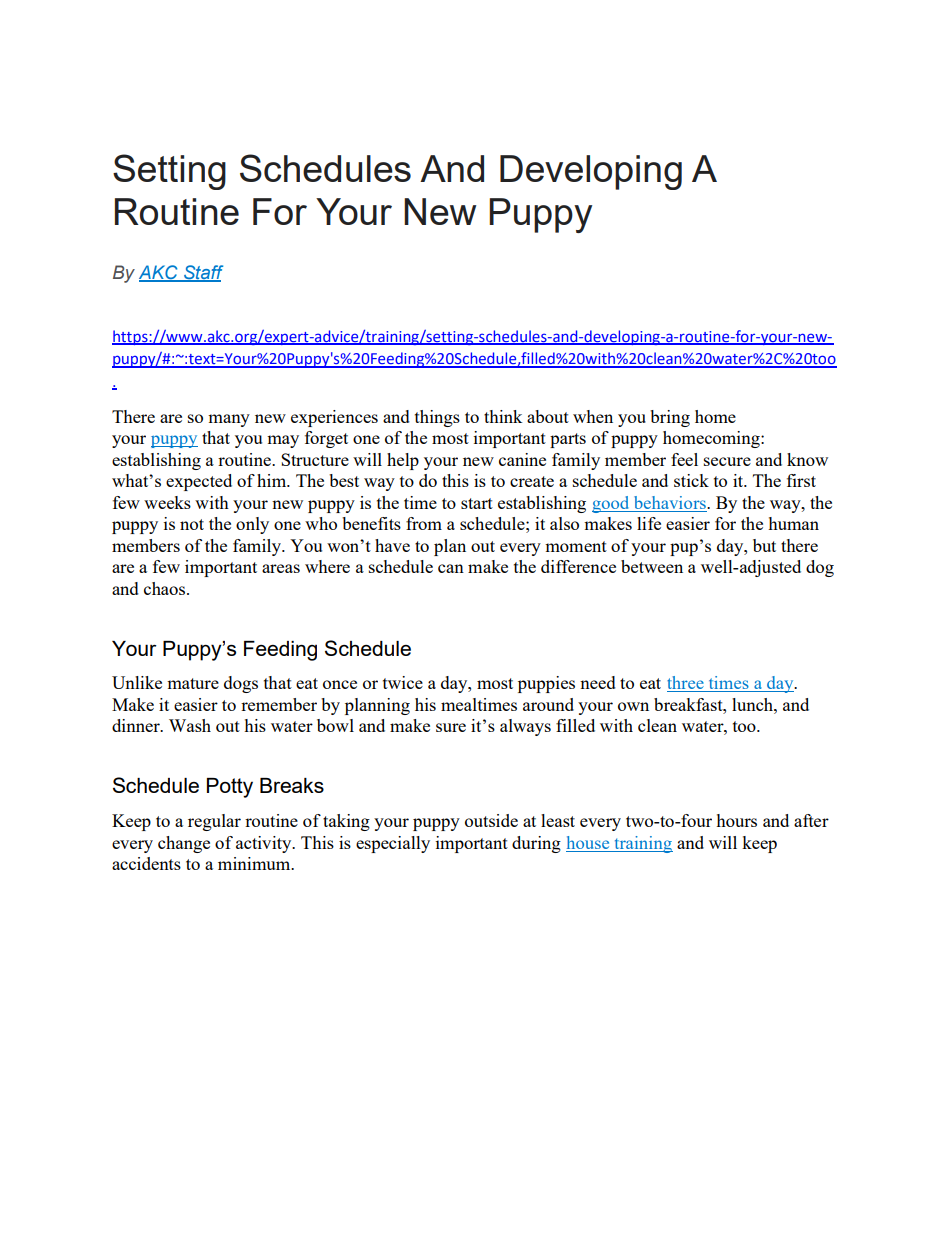 The image size is (952, 1233). Describe the element at coordinates (727, 461) in the screenshot. I see `secure` at that location.
